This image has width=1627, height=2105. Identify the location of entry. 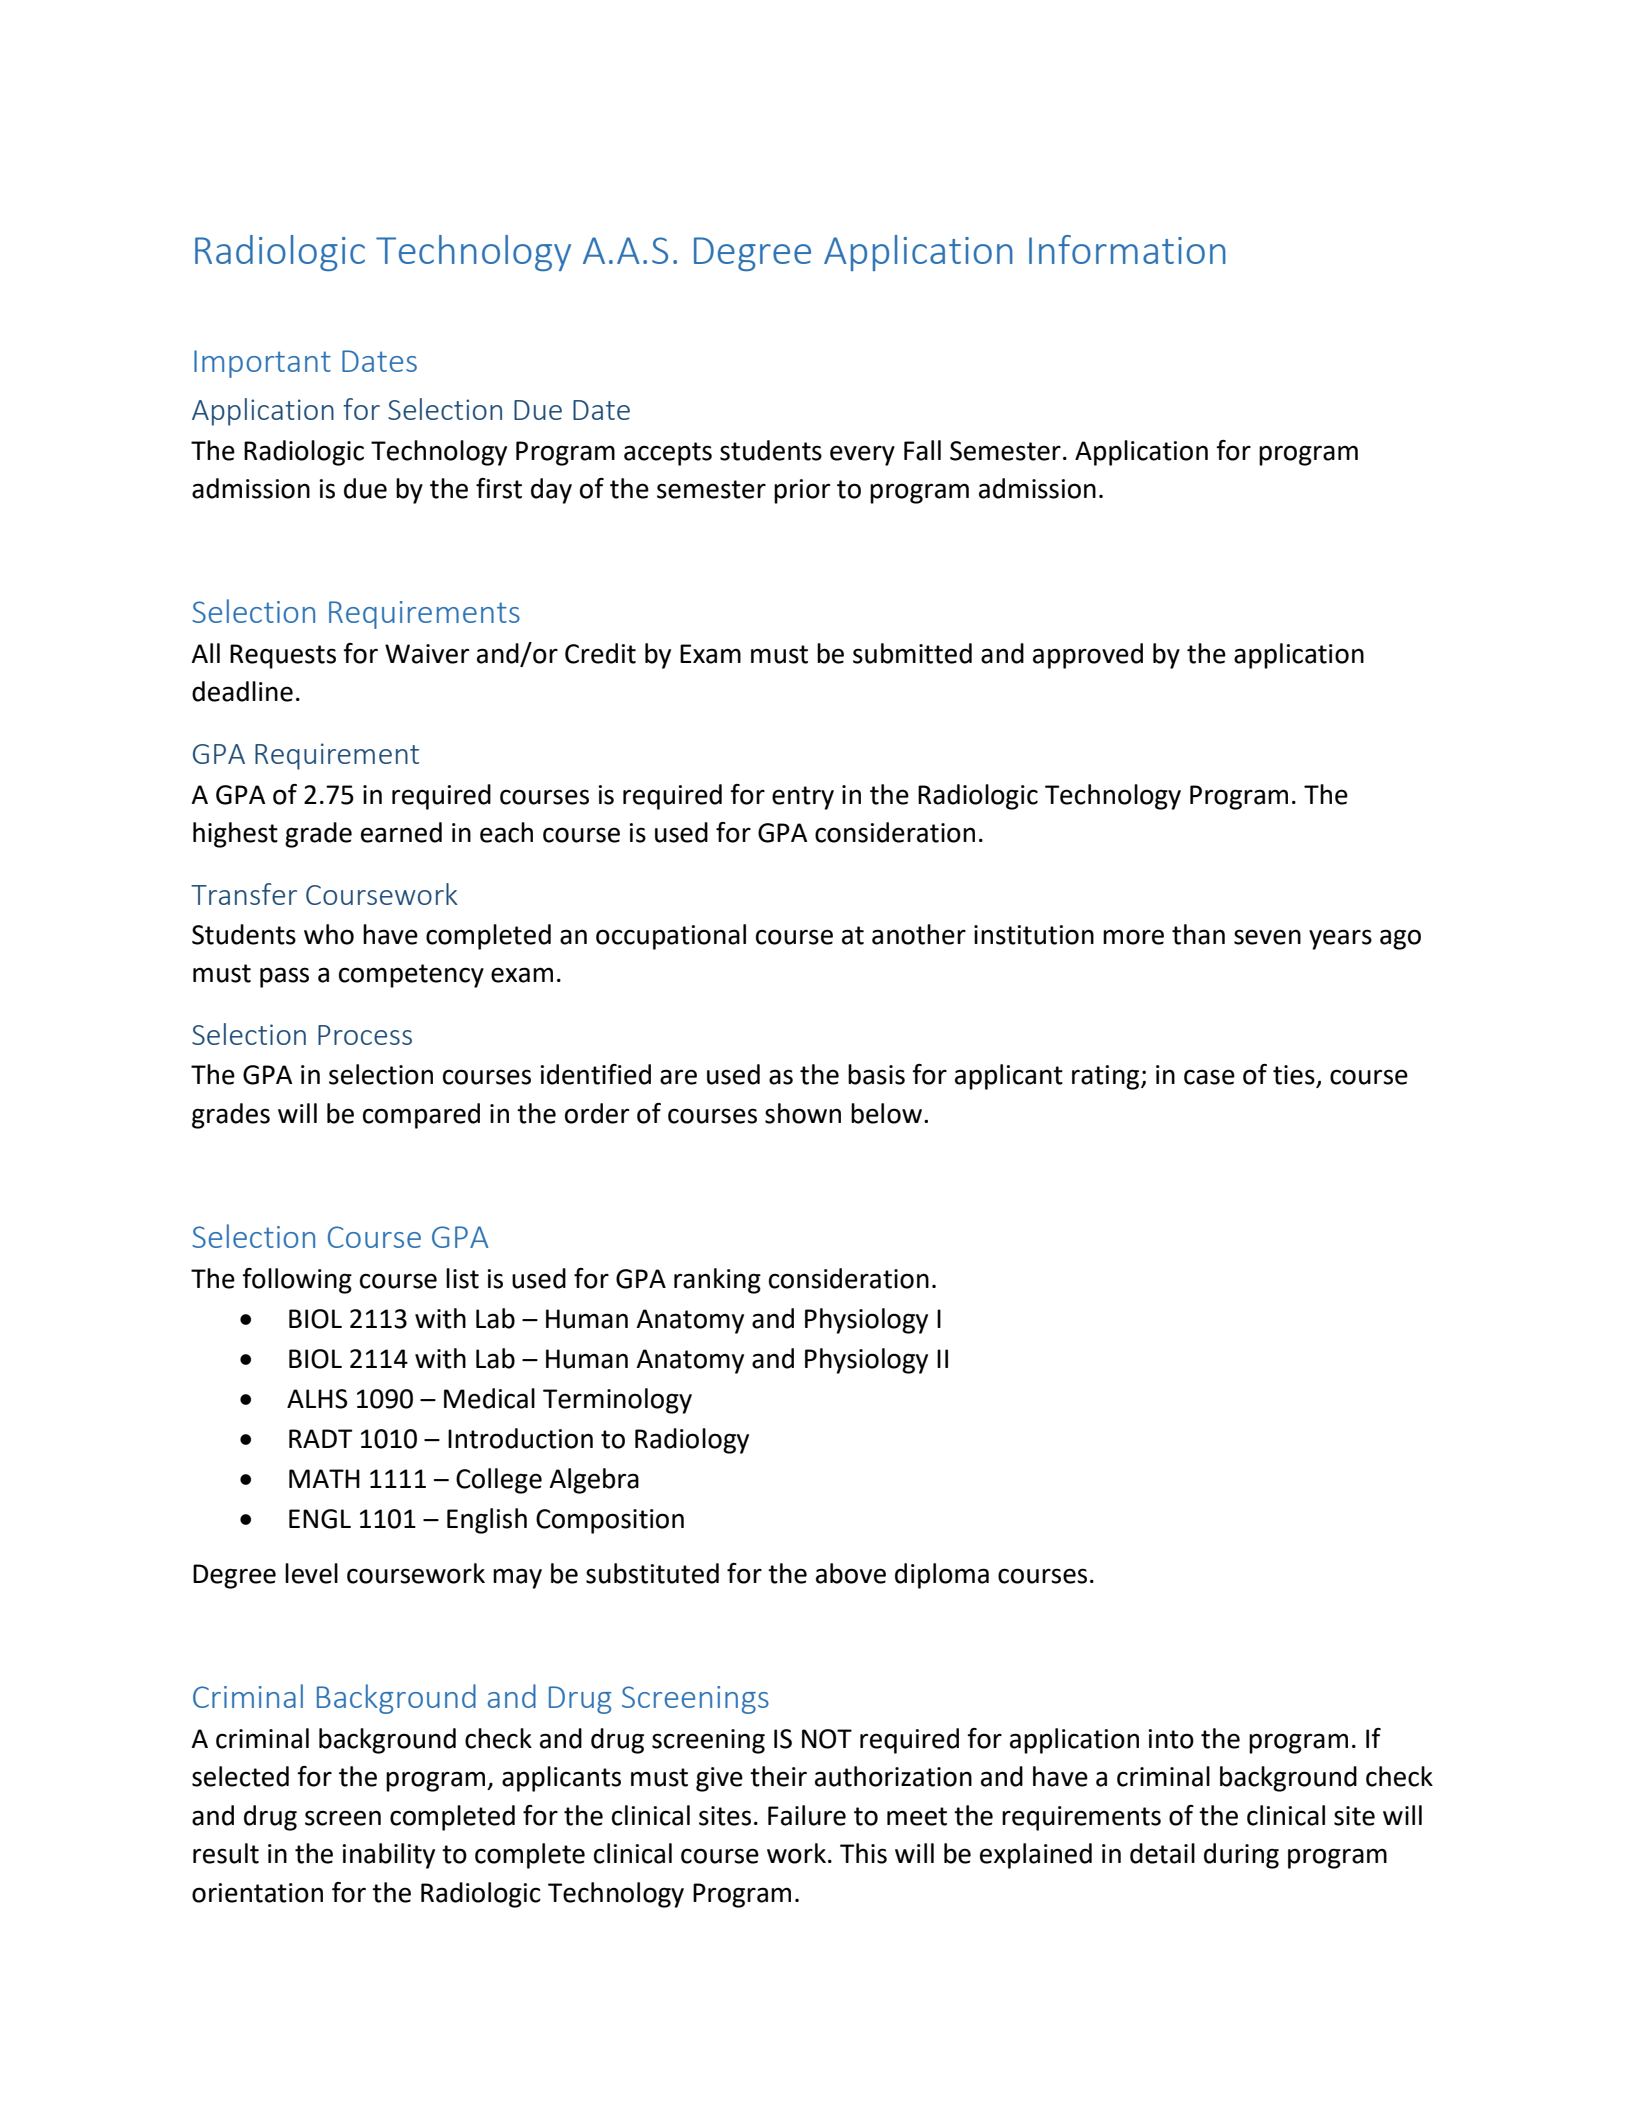
(803, 798).
